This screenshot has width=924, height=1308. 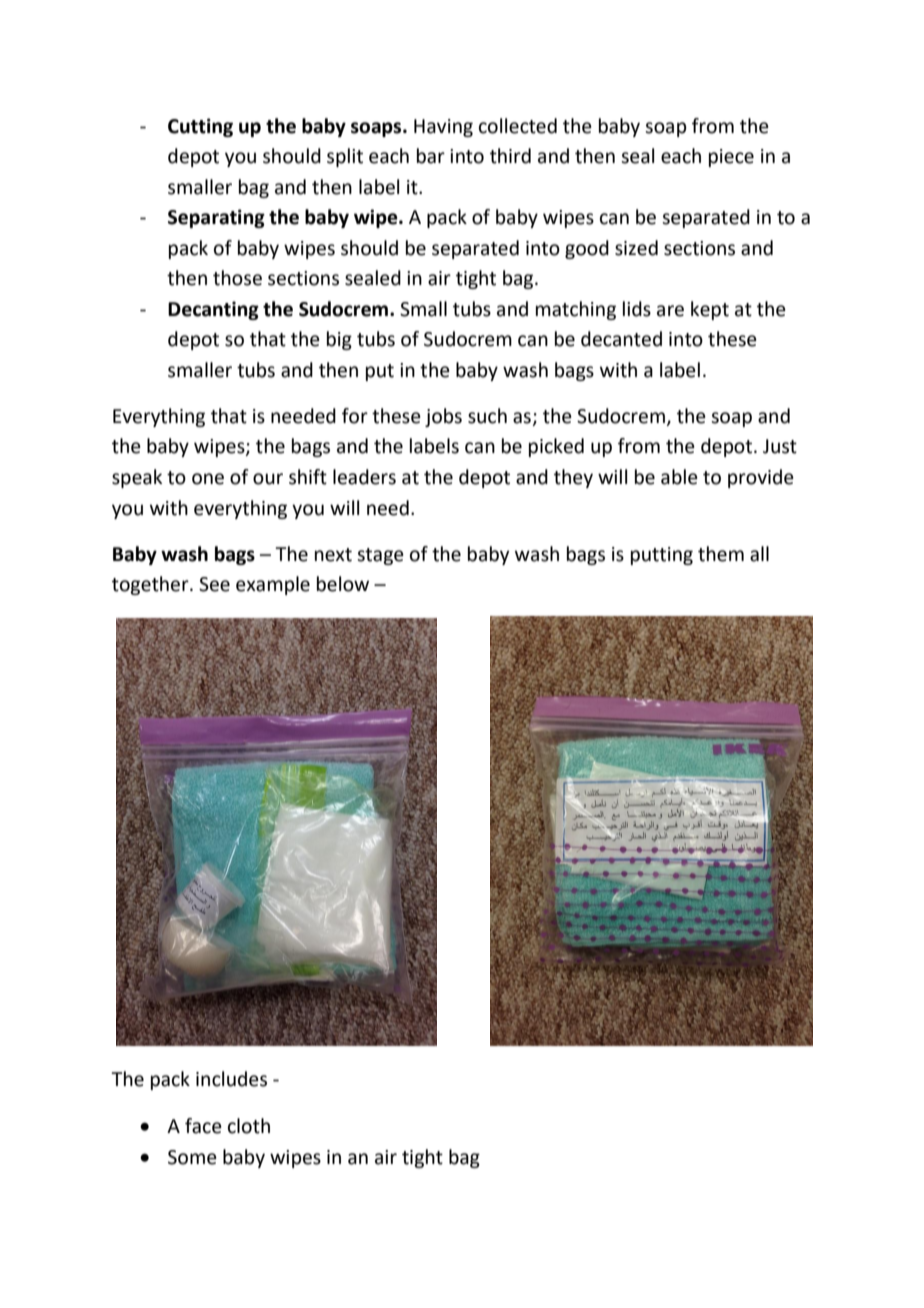 What do you see at coordinates (662, 556) in the screenshot?
I see `putting` at bounding box center [662, 556].
